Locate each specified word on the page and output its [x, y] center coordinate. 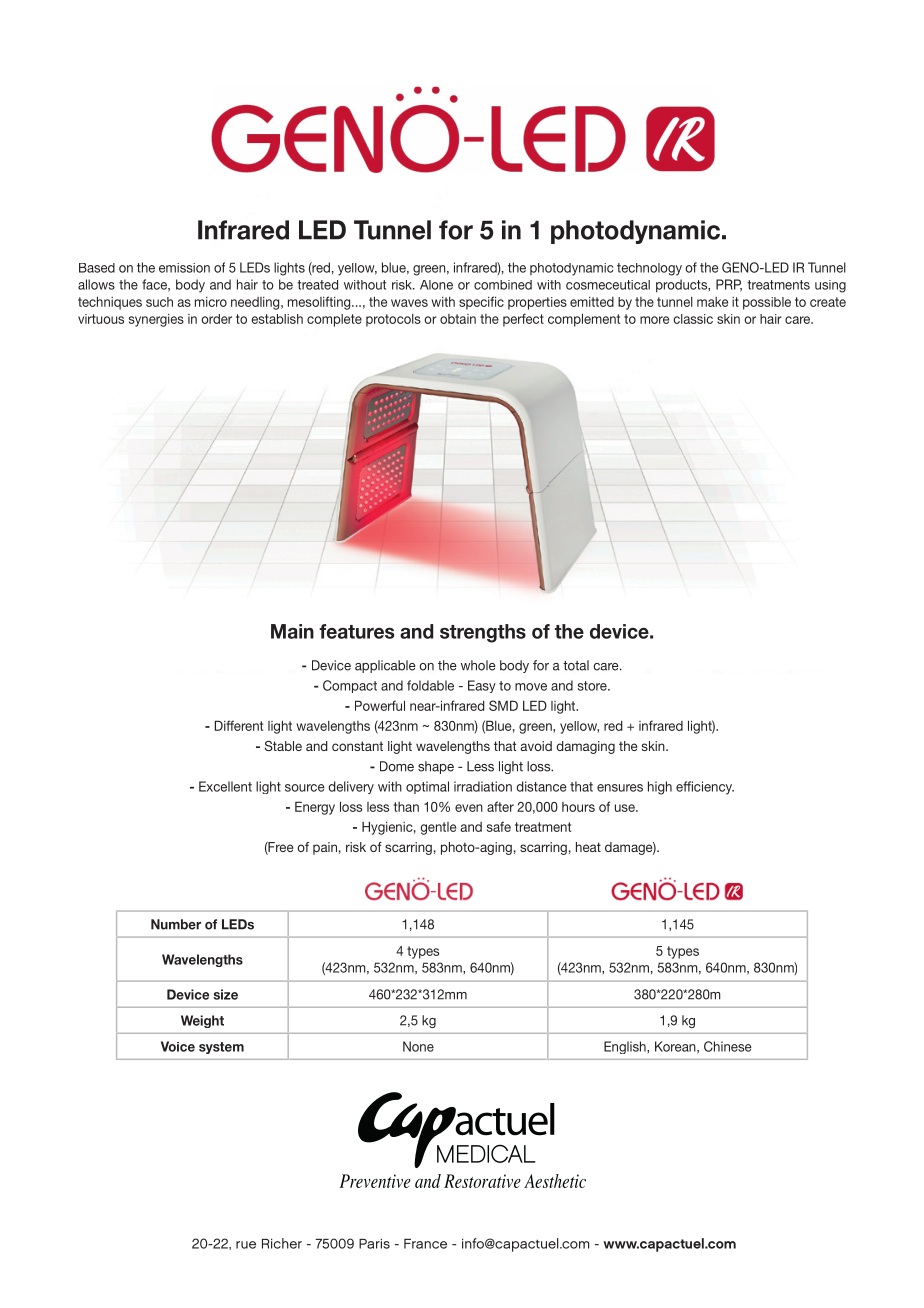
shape [436, 767]
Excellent [225, 786]
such [159, 302]
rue [246, 1245]
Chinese [728, 1046]
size [225, 994]
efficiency [705, 788]
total [576, 665]
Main [292, 631]
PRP [729, 285]
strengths [483, 633]
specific [481, 303]
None [418, 1046]
